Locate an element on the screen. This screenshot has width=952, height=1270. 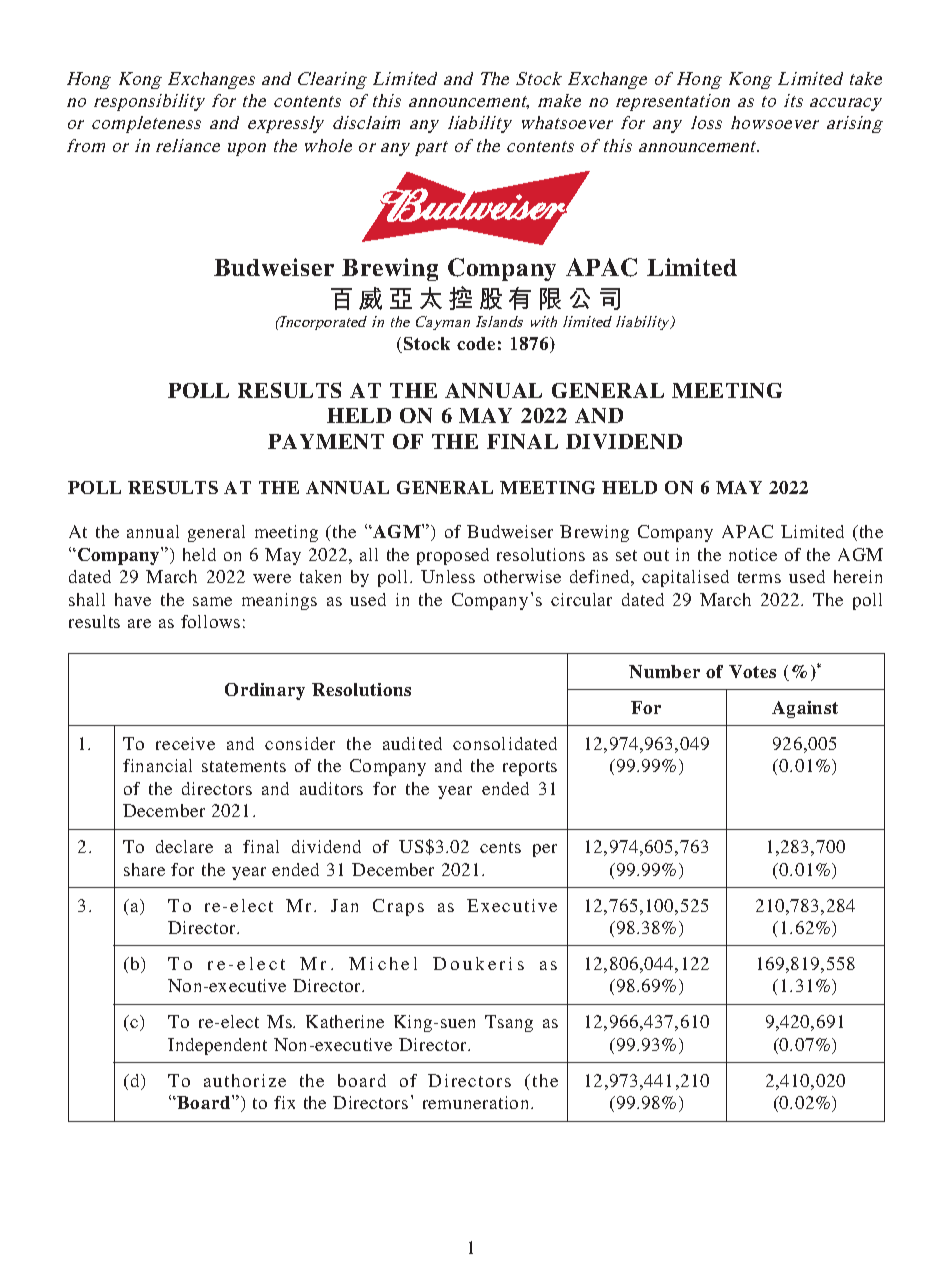
receive is located at coordinates (185, 743).
